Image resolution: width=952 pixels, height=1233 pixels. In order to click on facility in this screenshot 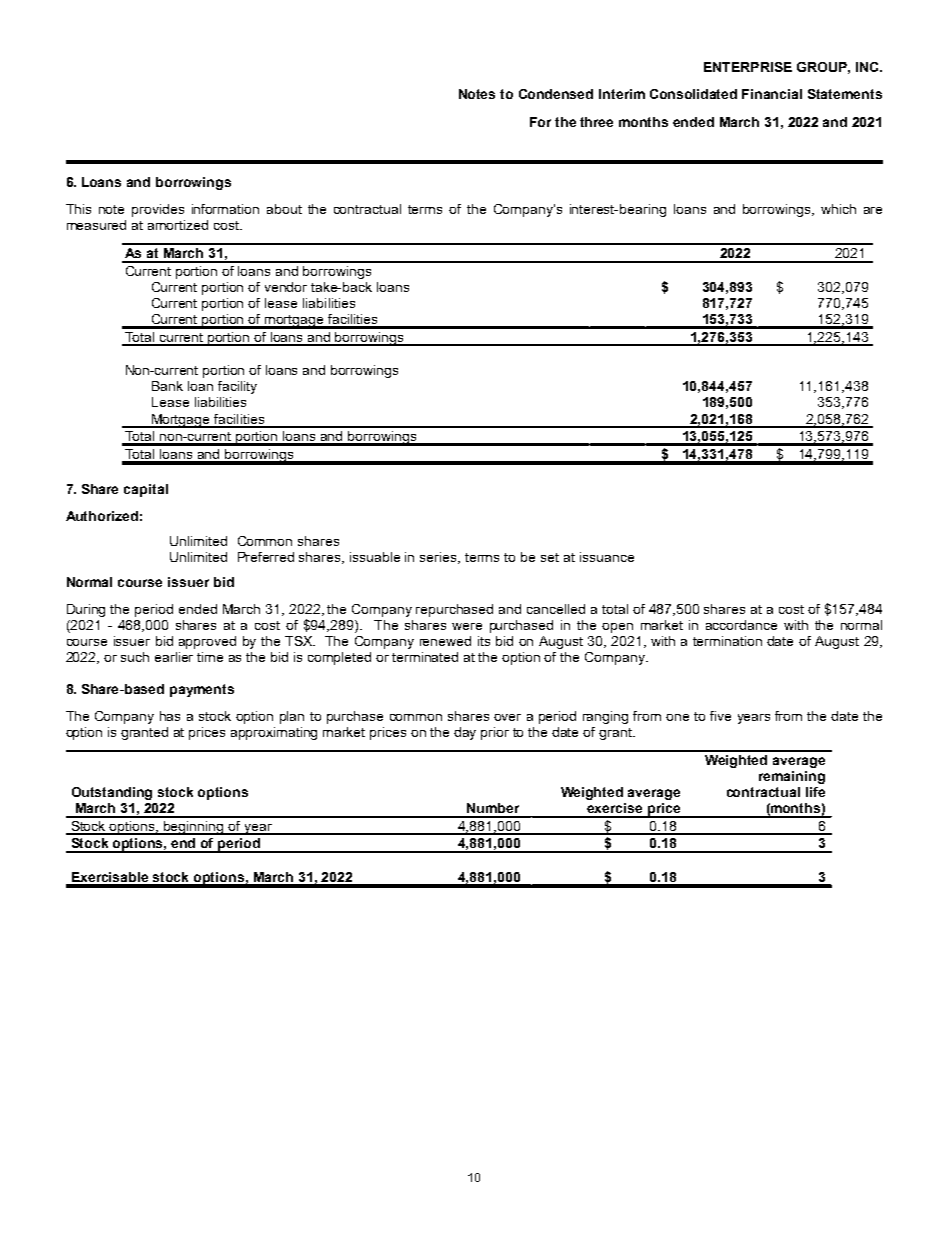, I will do `click(237, 387)`.
